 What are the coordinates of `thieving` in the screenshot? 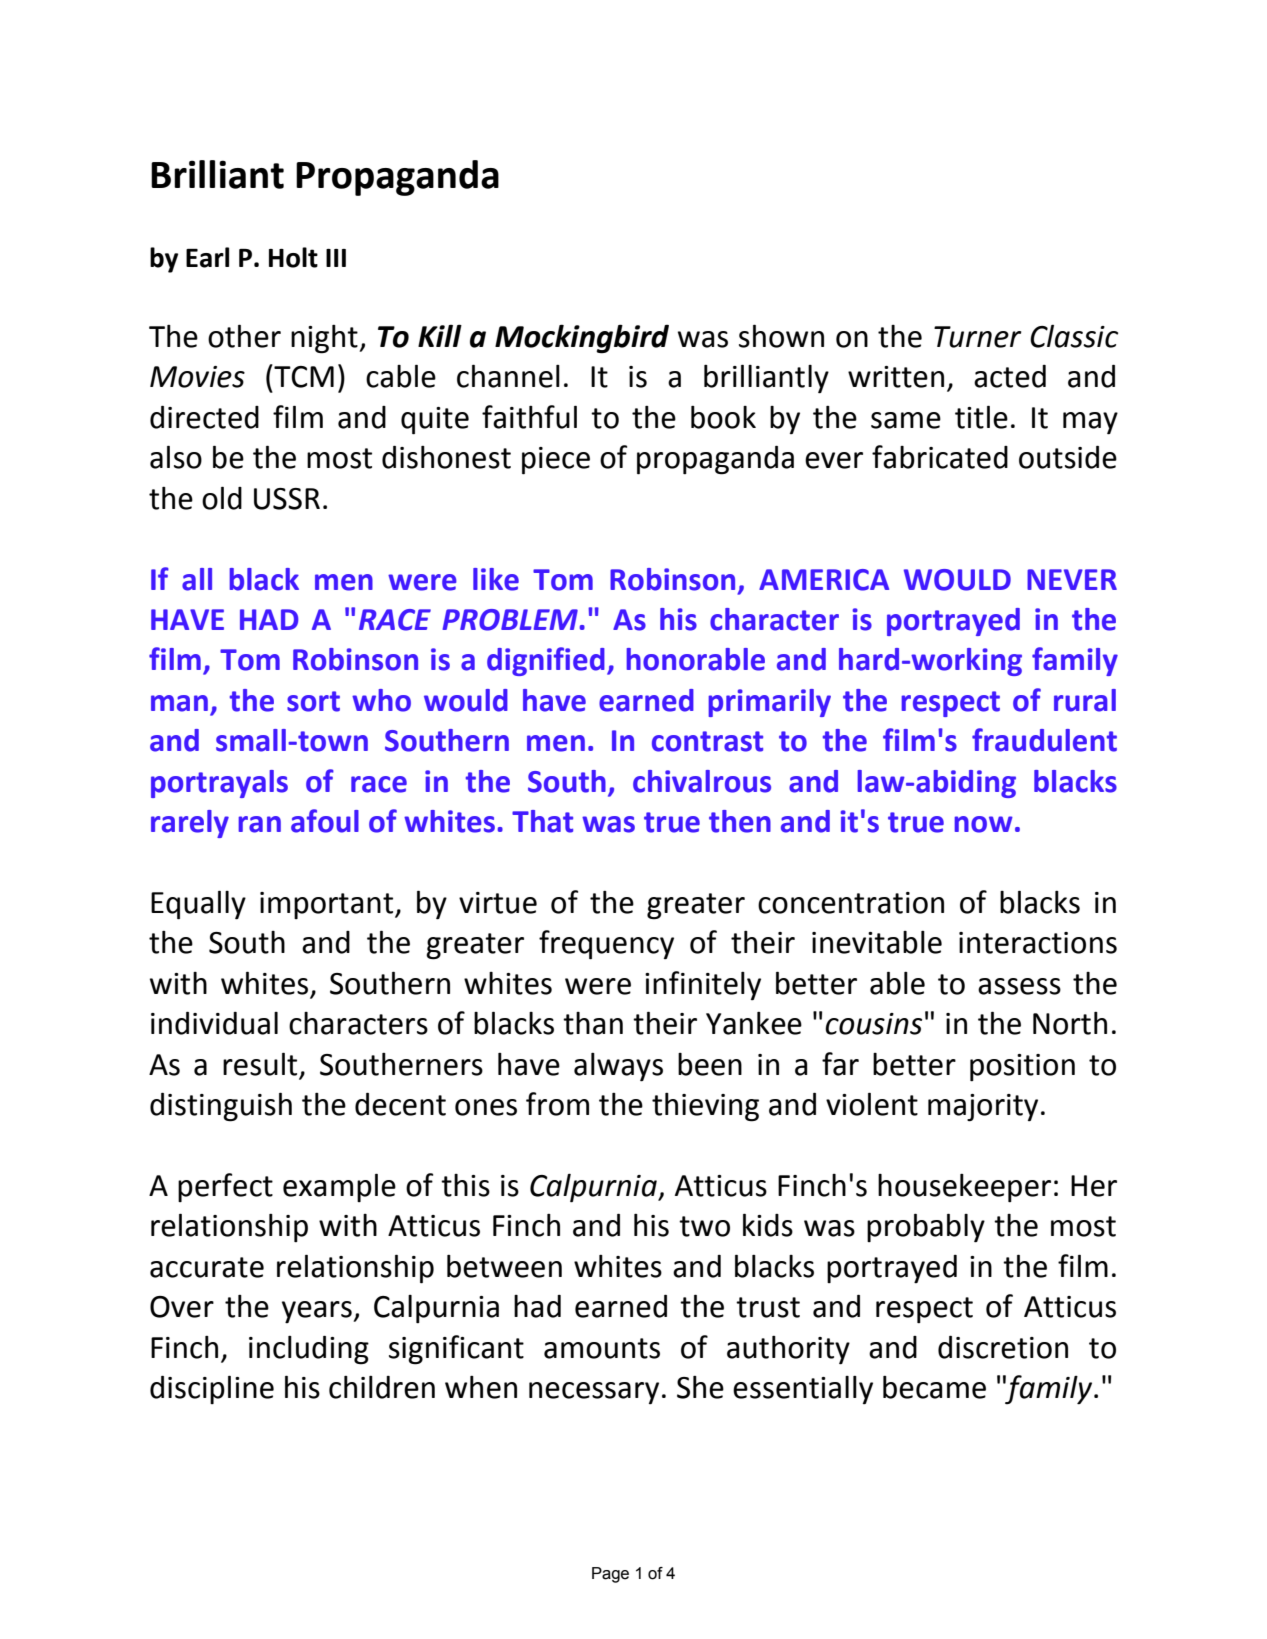 It's located at (705, 1107).
